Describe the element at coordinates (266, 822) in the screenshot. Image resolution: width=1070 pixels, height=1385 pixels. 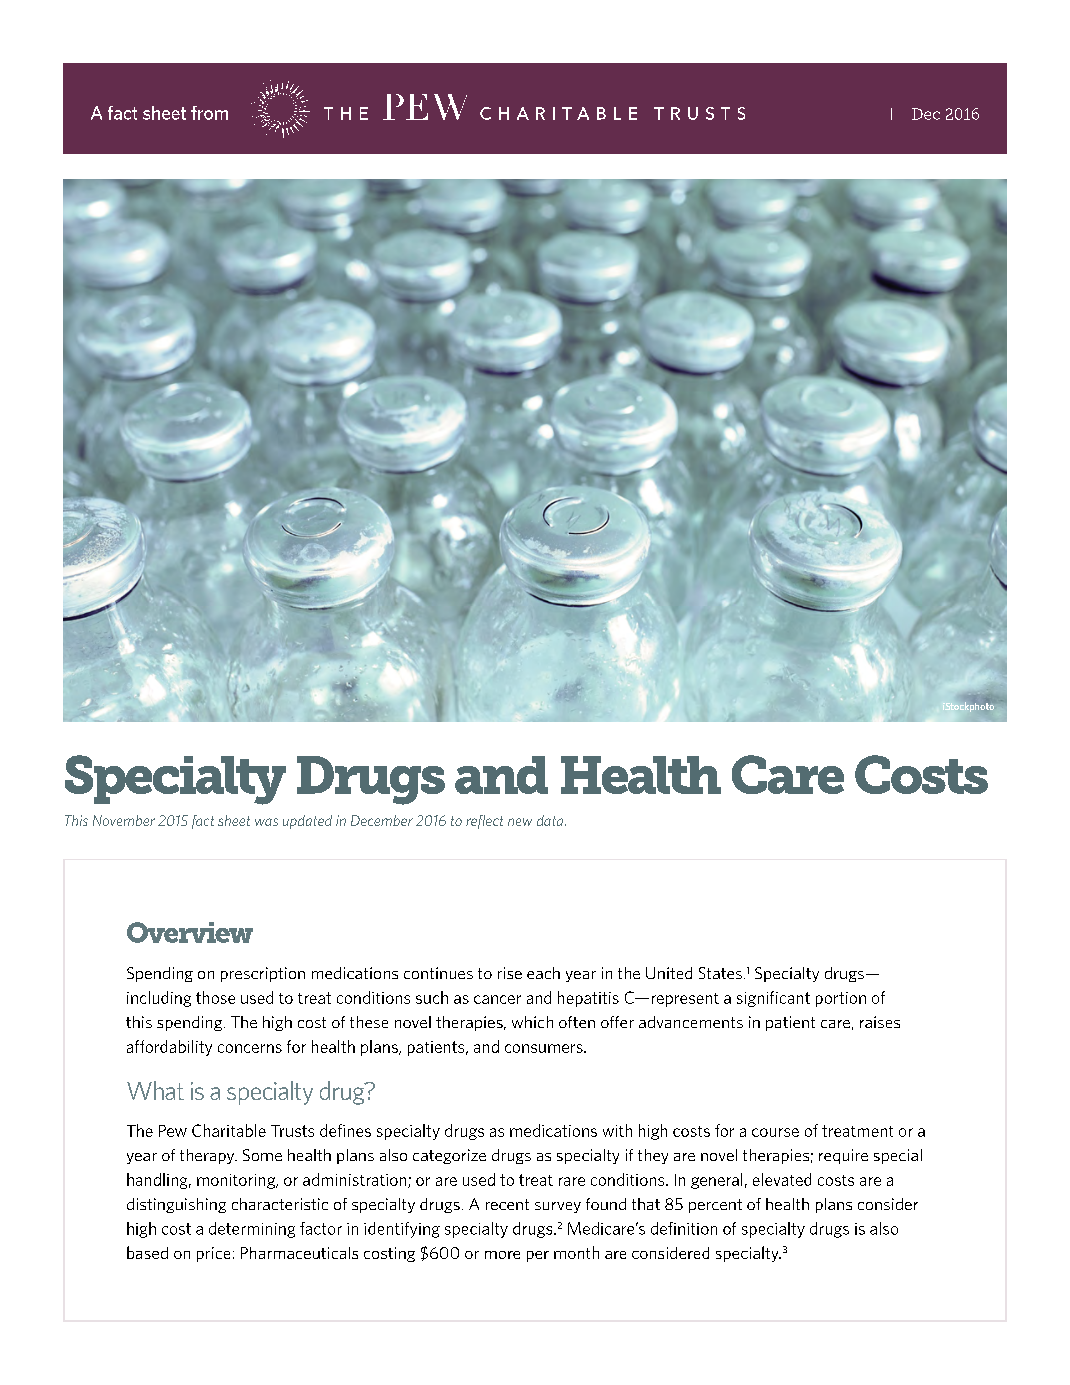
I see `was` at that location.
